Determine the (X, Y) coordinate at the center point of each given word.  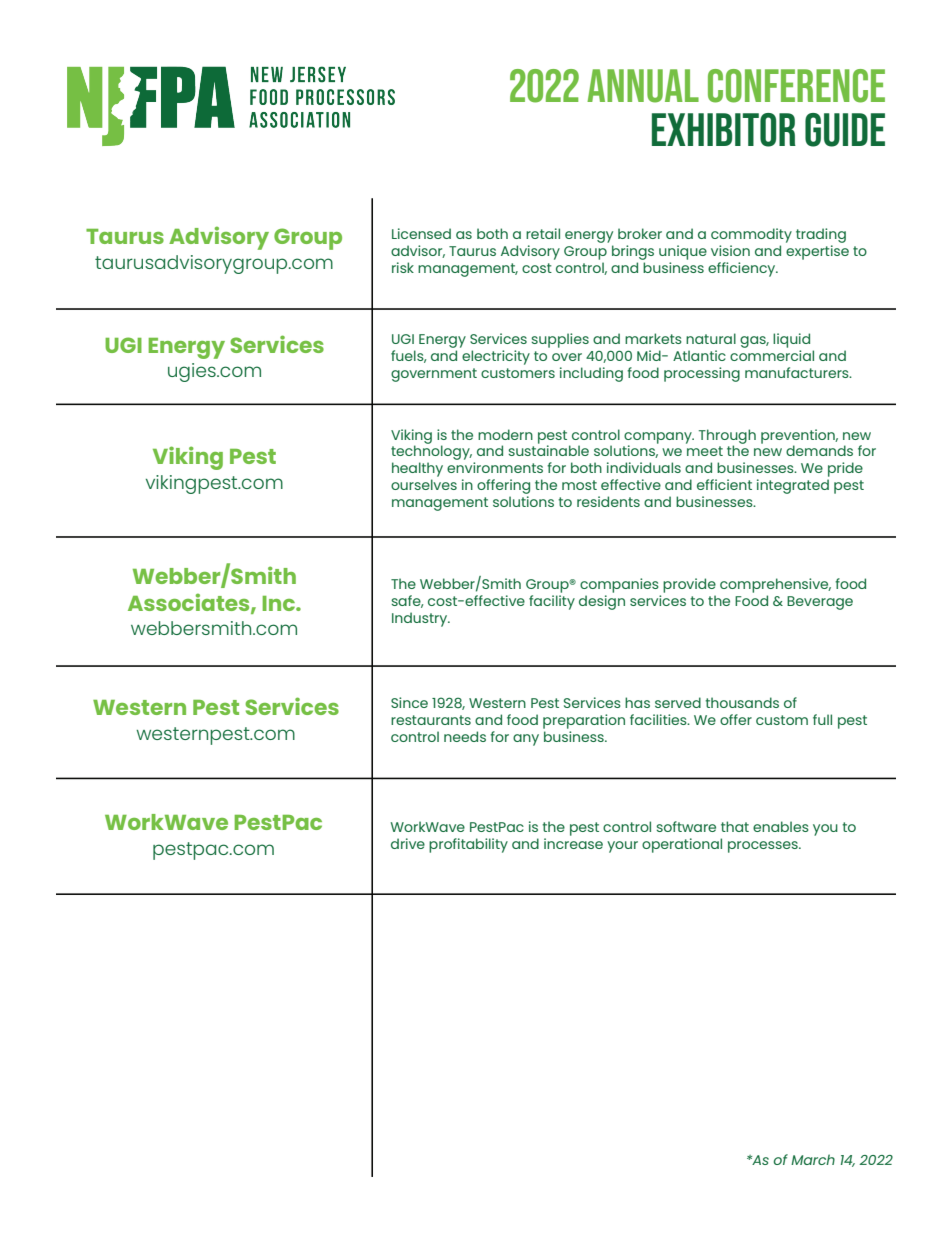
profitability (468, 845)
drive (408, 843)
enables (781, 826)
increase (573, 843)
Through (727, 437)
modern (505, 434)
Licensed (421, 233)
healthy (417, 469)
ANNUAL (643, 86)
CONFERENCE (796, 86)
